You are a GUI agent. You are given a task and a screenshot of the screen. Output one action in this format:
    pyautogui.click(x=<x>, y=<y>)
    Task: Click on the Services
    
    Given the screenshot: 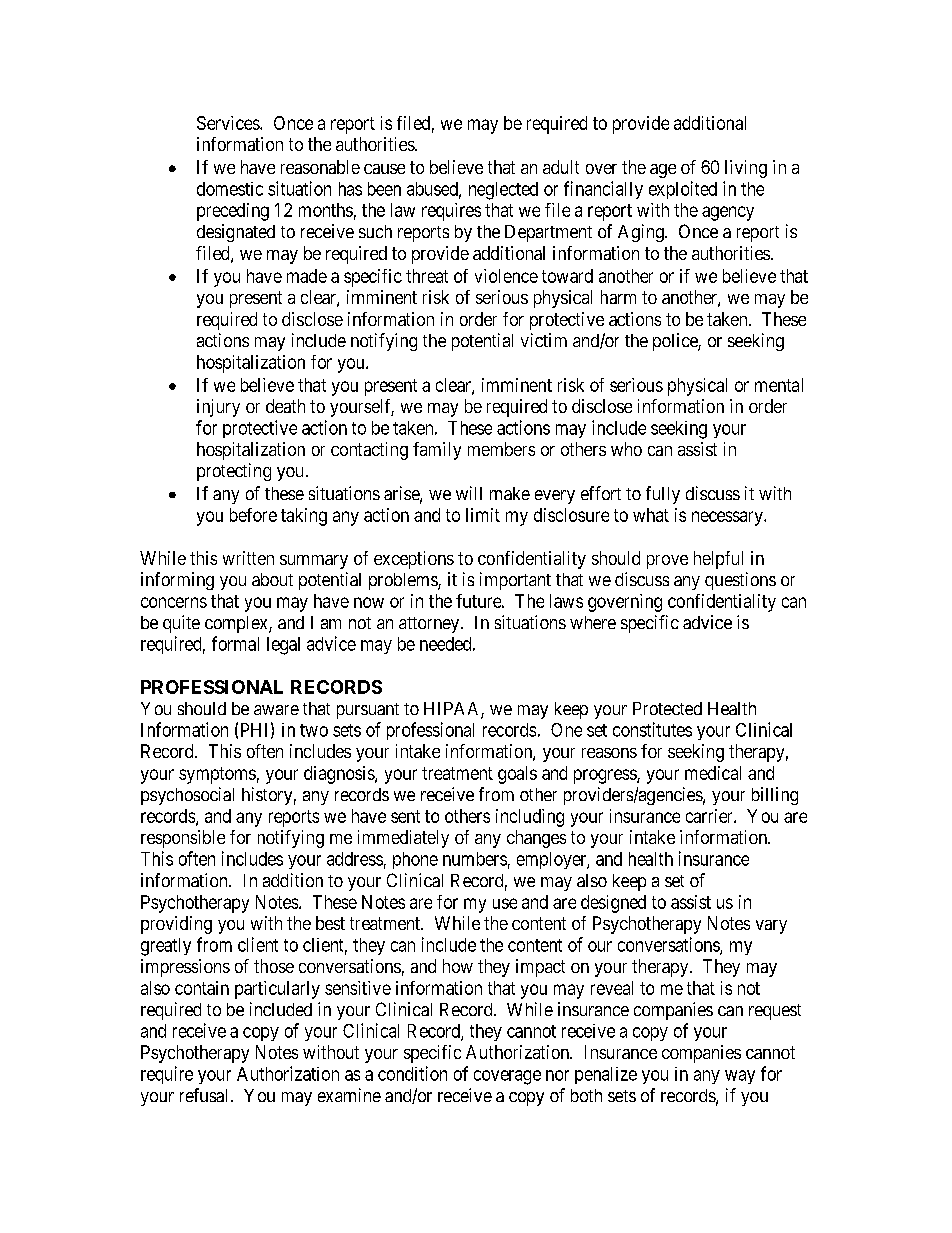 What is the action you would take?
    pyautogui.click(x=229, y=123)
